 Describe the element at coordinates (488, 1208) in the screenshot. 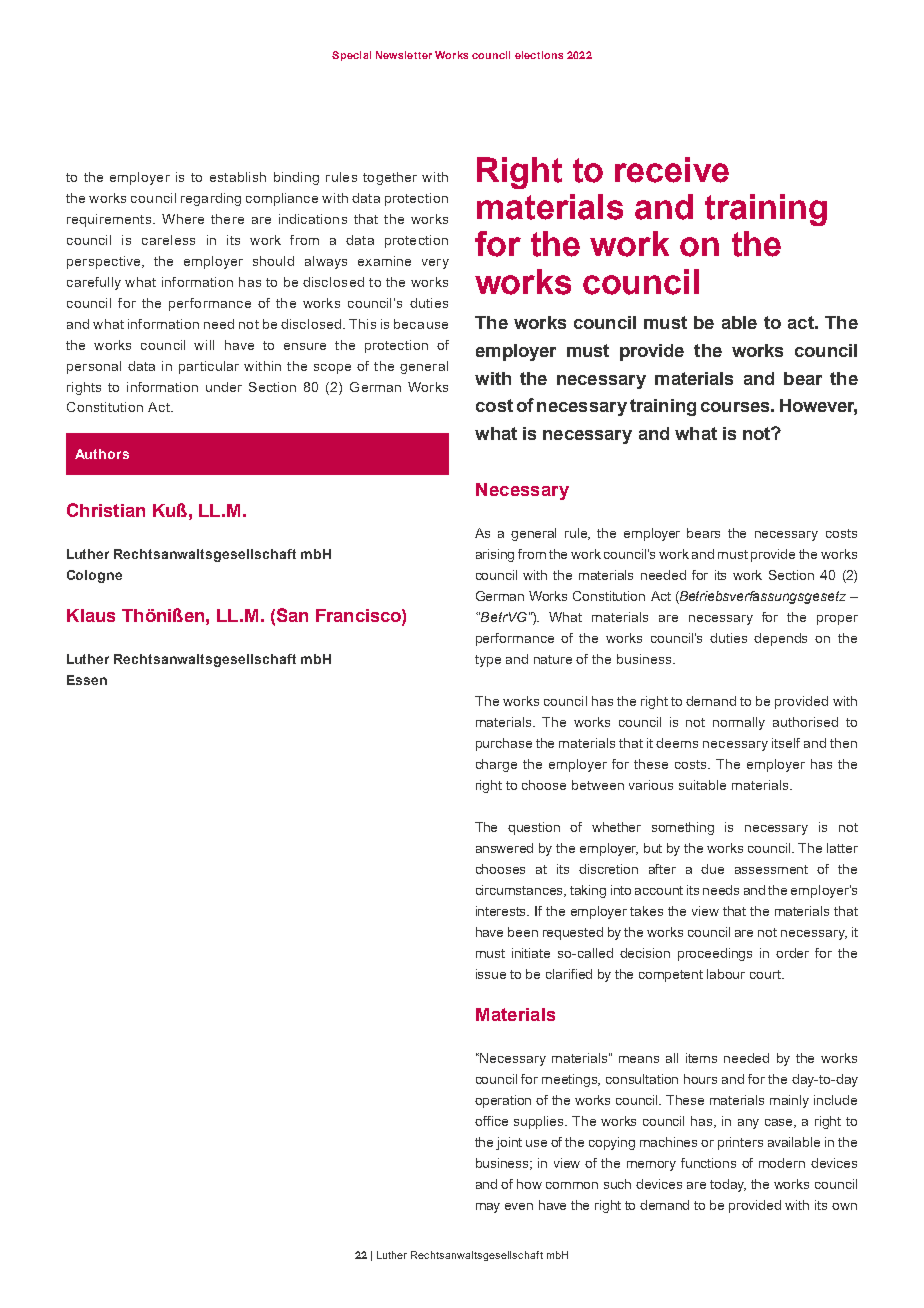

I see `may` at that location.
